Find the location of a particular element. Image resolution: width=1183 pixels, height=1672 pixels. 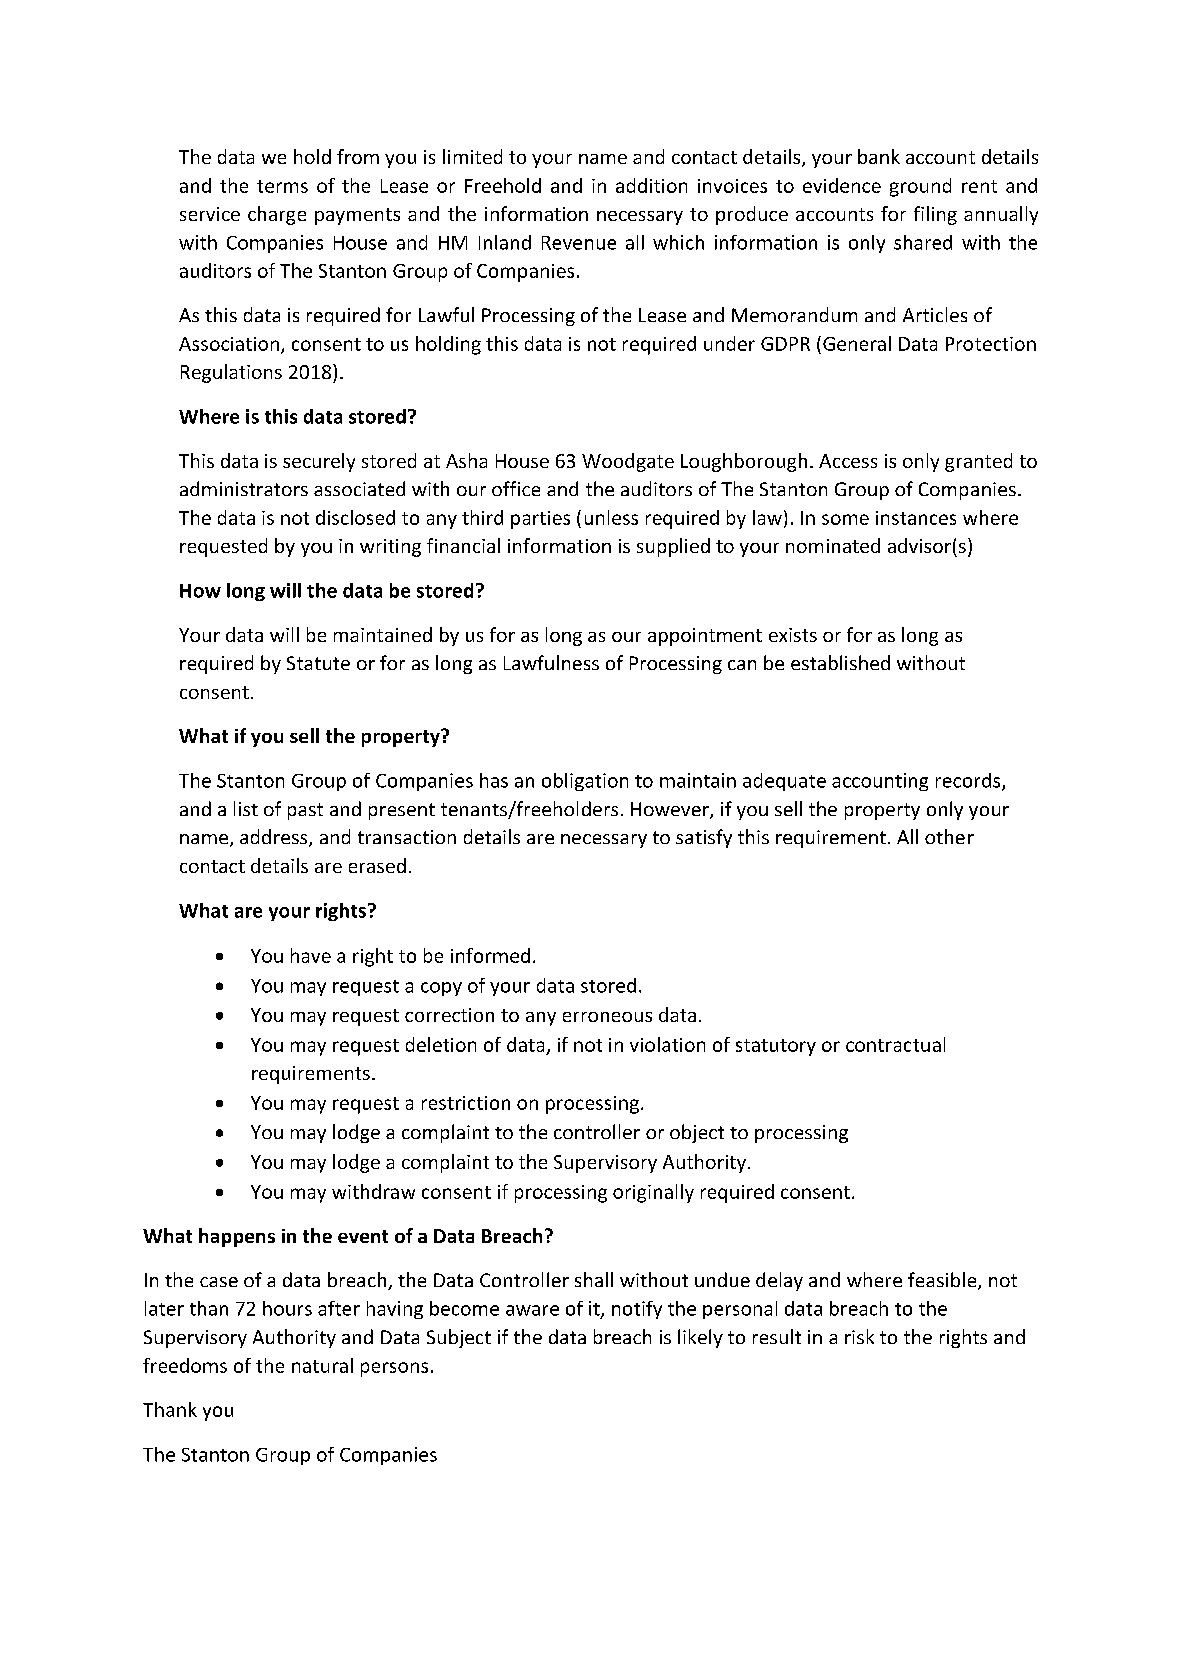

administrators is located at coordinates (244, 488).
